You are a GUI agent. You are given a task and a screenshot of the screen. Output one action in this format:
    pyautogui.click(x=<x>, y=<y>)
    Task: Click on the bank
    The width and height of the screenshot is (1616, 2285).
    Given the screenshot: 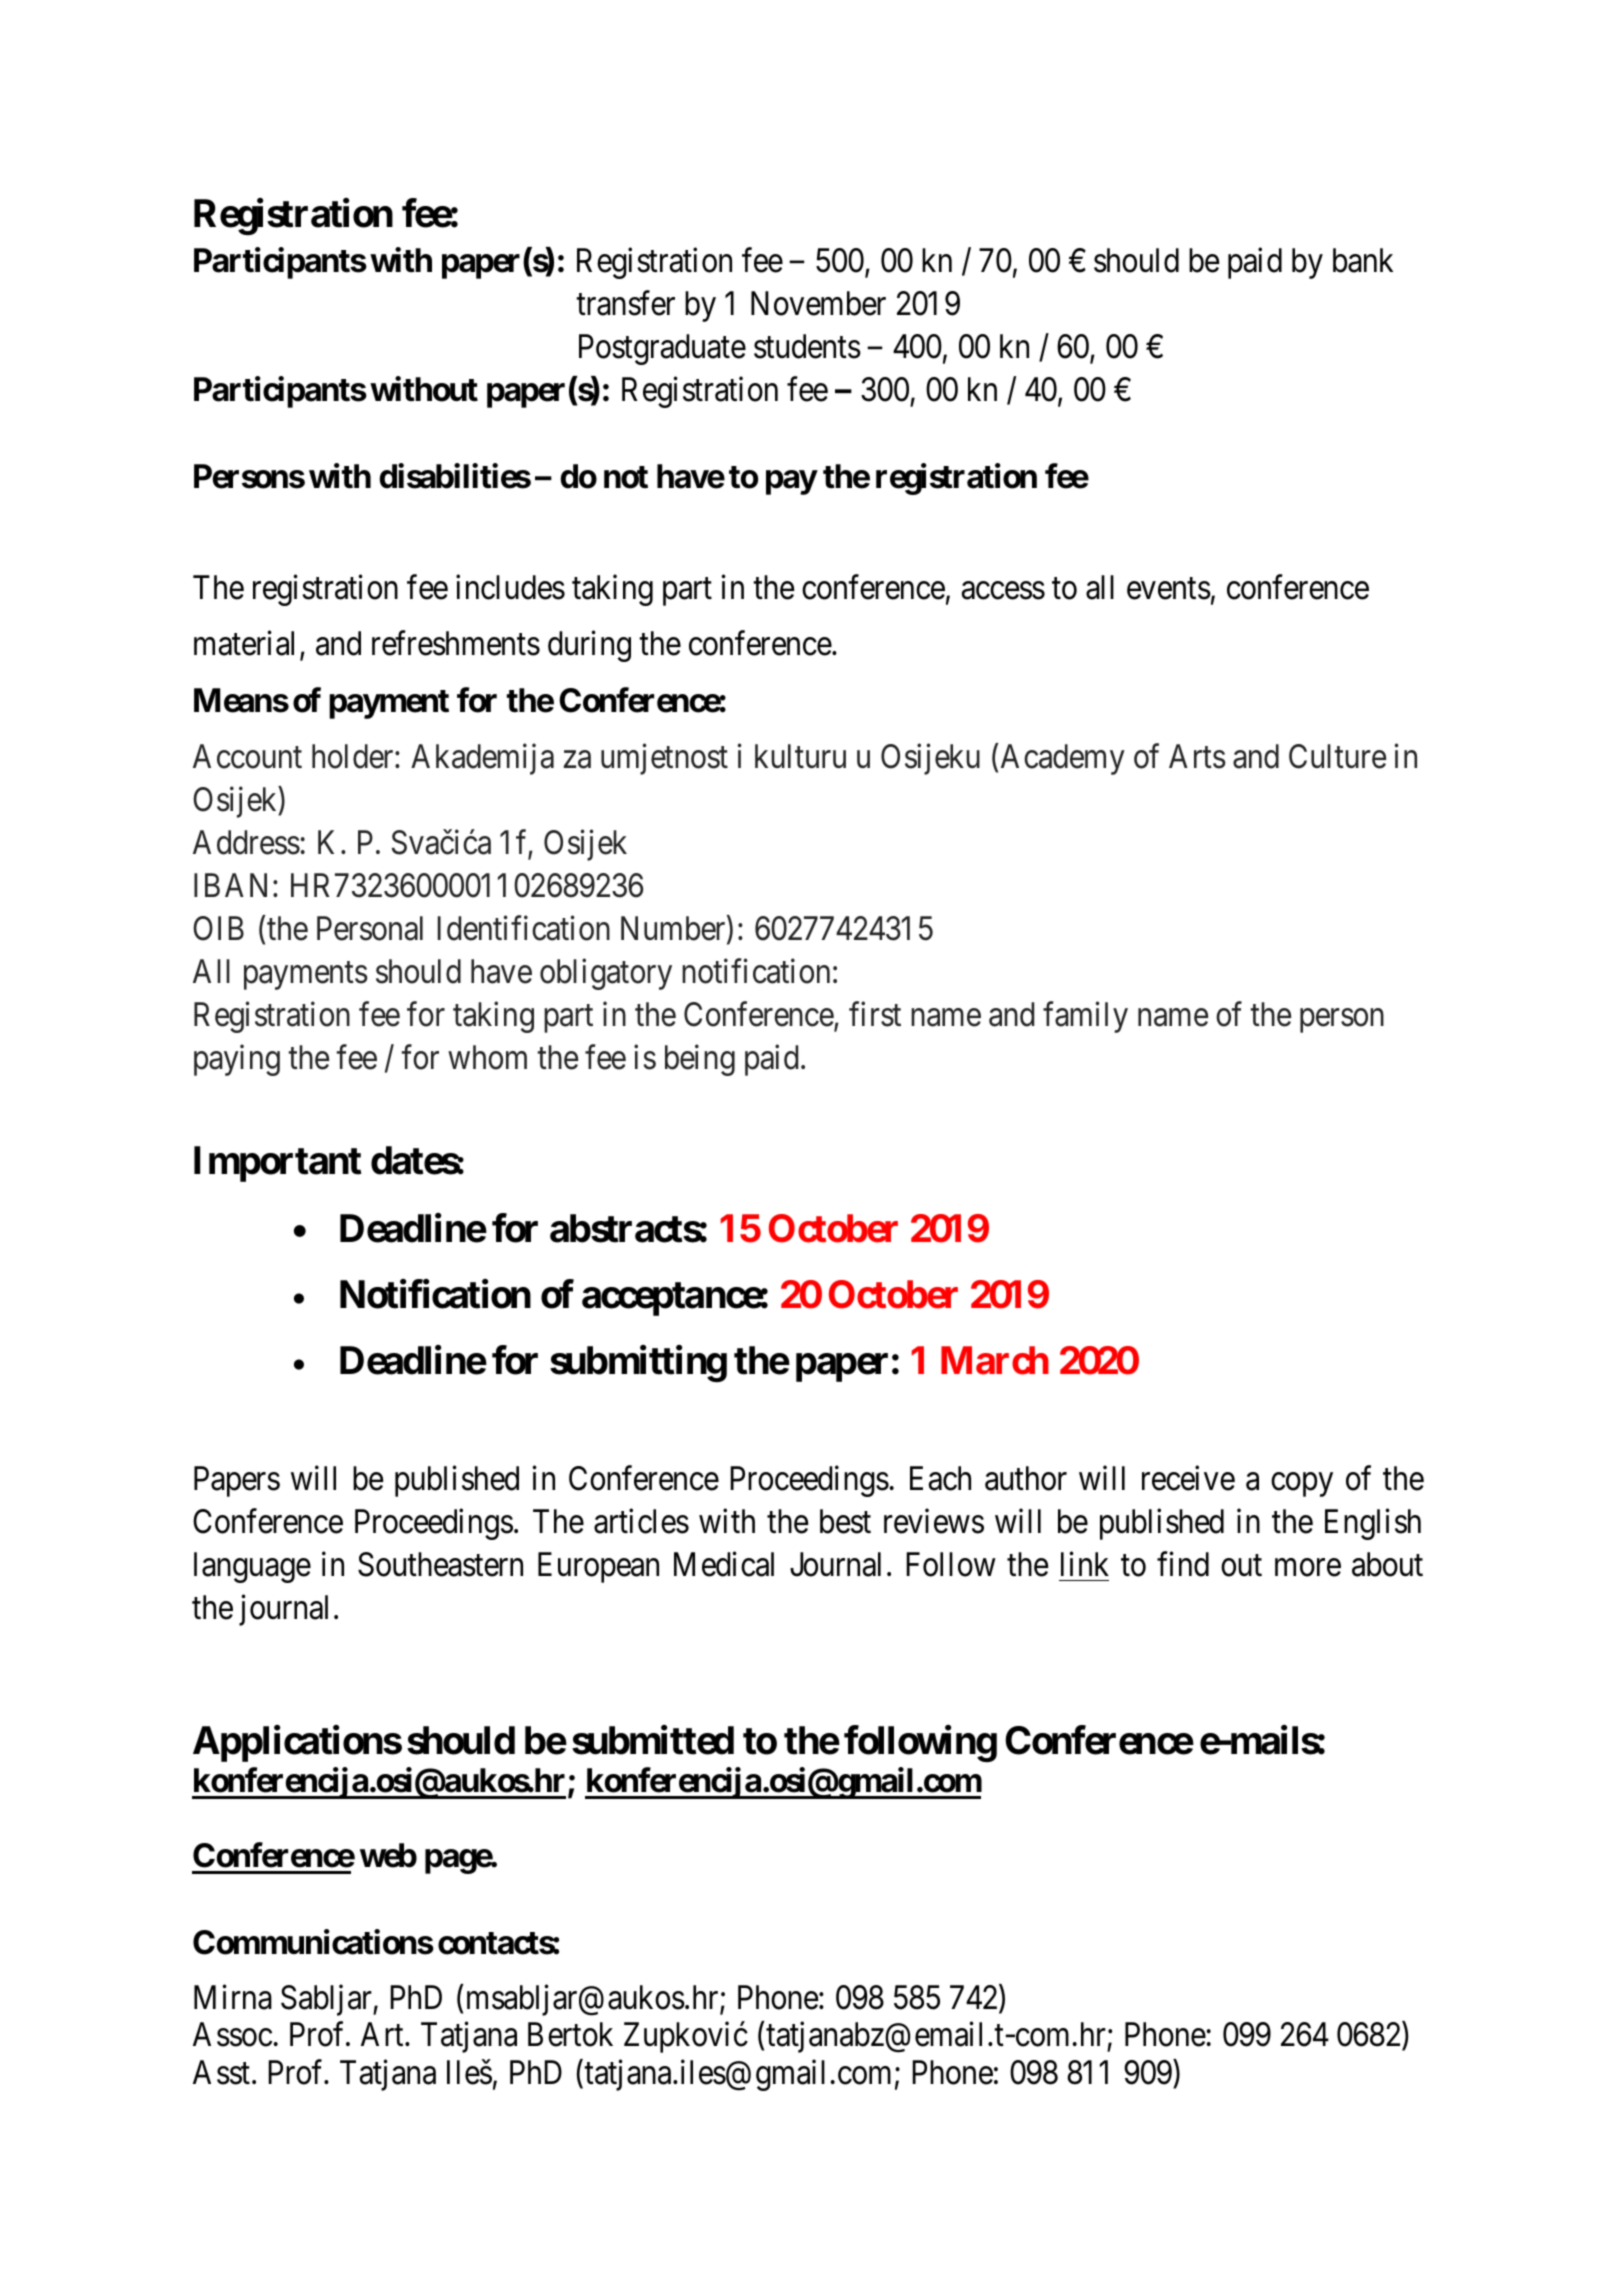 What is the action you would take?
    pyautogui.click(x=1363, y=260)
